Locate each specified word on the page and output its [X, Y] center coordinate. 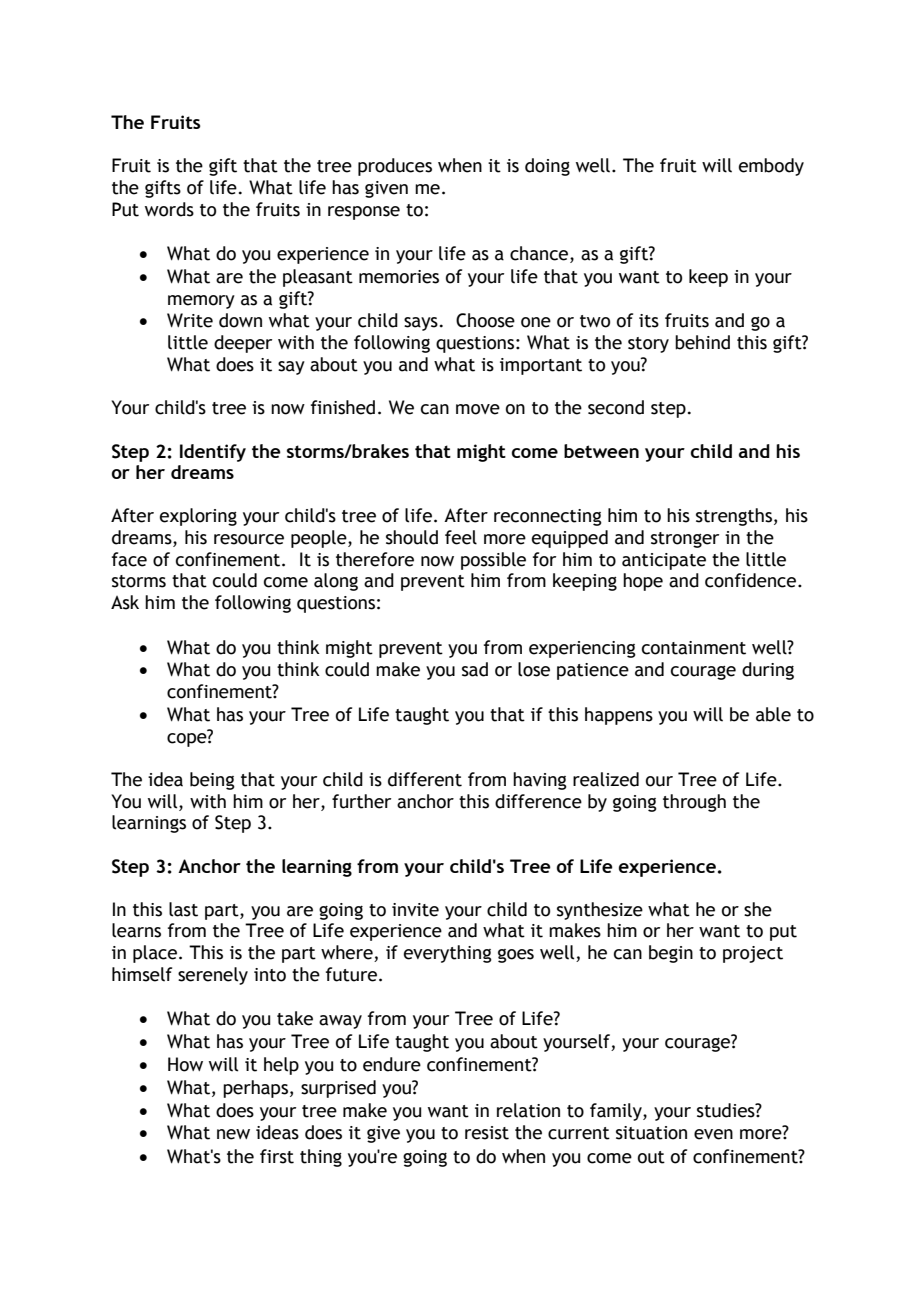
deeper [243, 344]
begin [671, 954]
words [169, 209]
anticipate [664, 561]
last [183, 909]
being [212, 781]
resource [249, 539]
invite [415, 910]
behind [702, 342]
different [425, 779]
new [233, 1134]
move [478, 409]
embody [771, 167]
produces [395, 167]
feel [461, 537]
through [694, 803]
